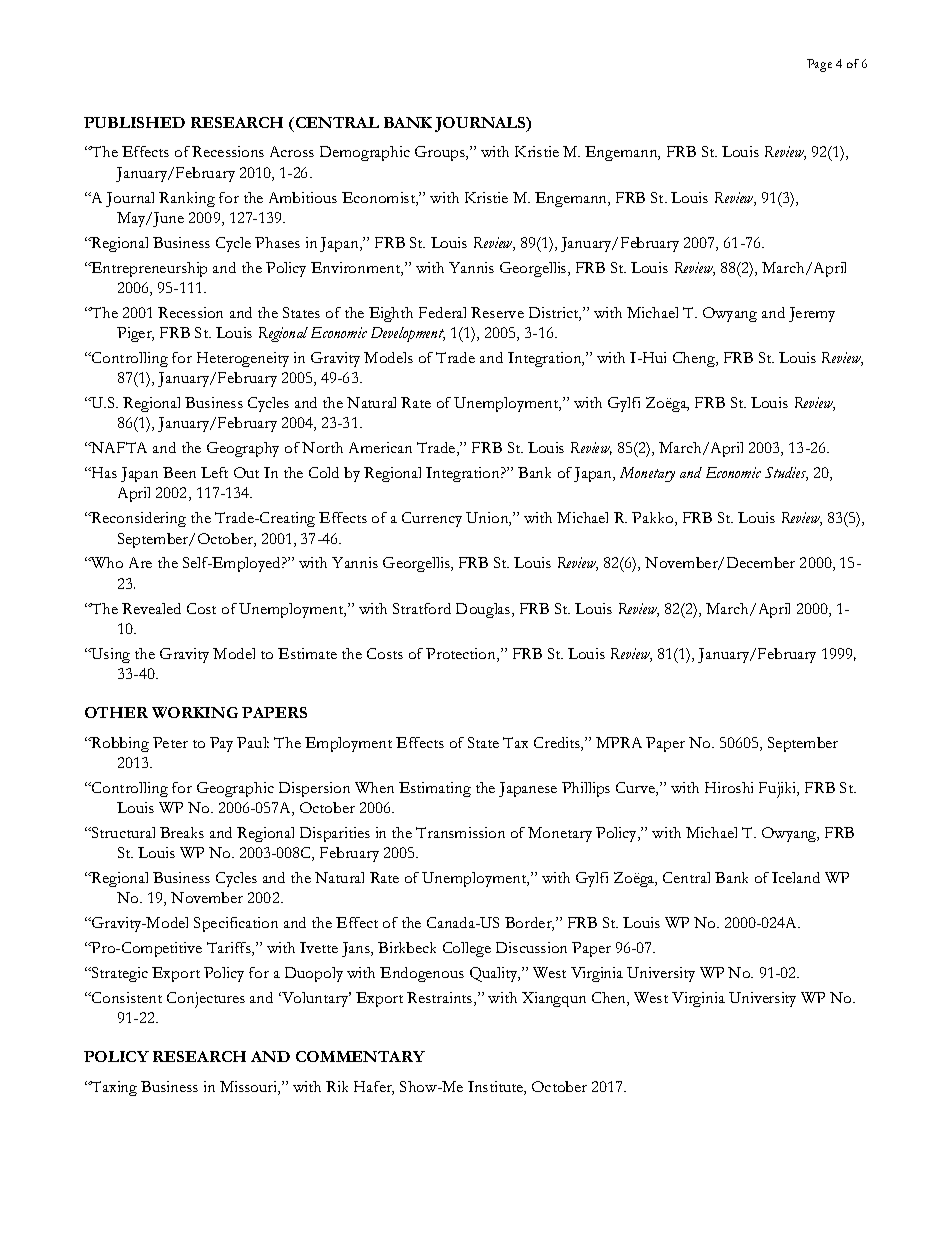  I want to click on Federal, so click(442, 312).
